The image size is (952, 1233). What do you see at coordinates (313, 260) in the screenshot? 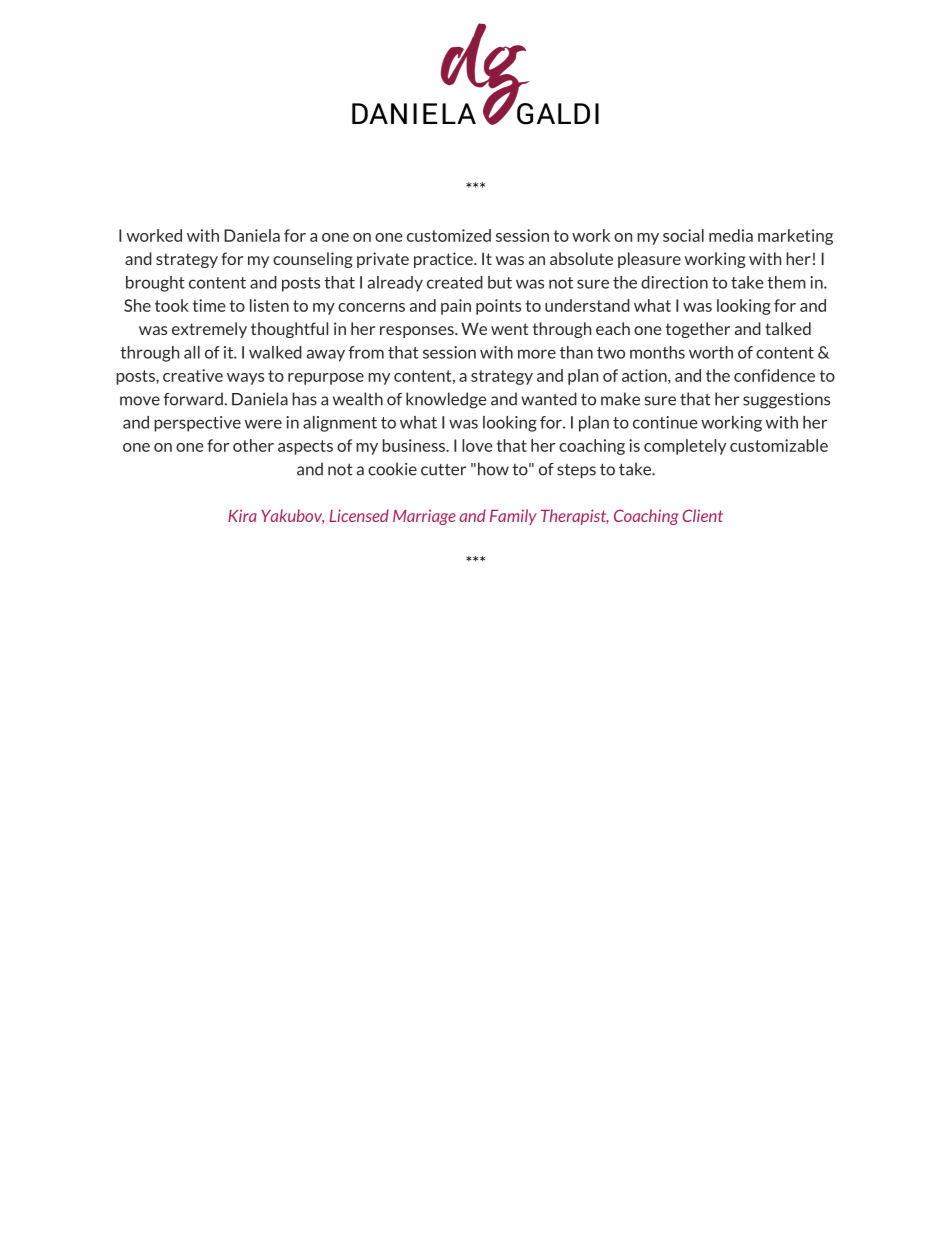
I see `counseling` at bounding box center [313, 260].
